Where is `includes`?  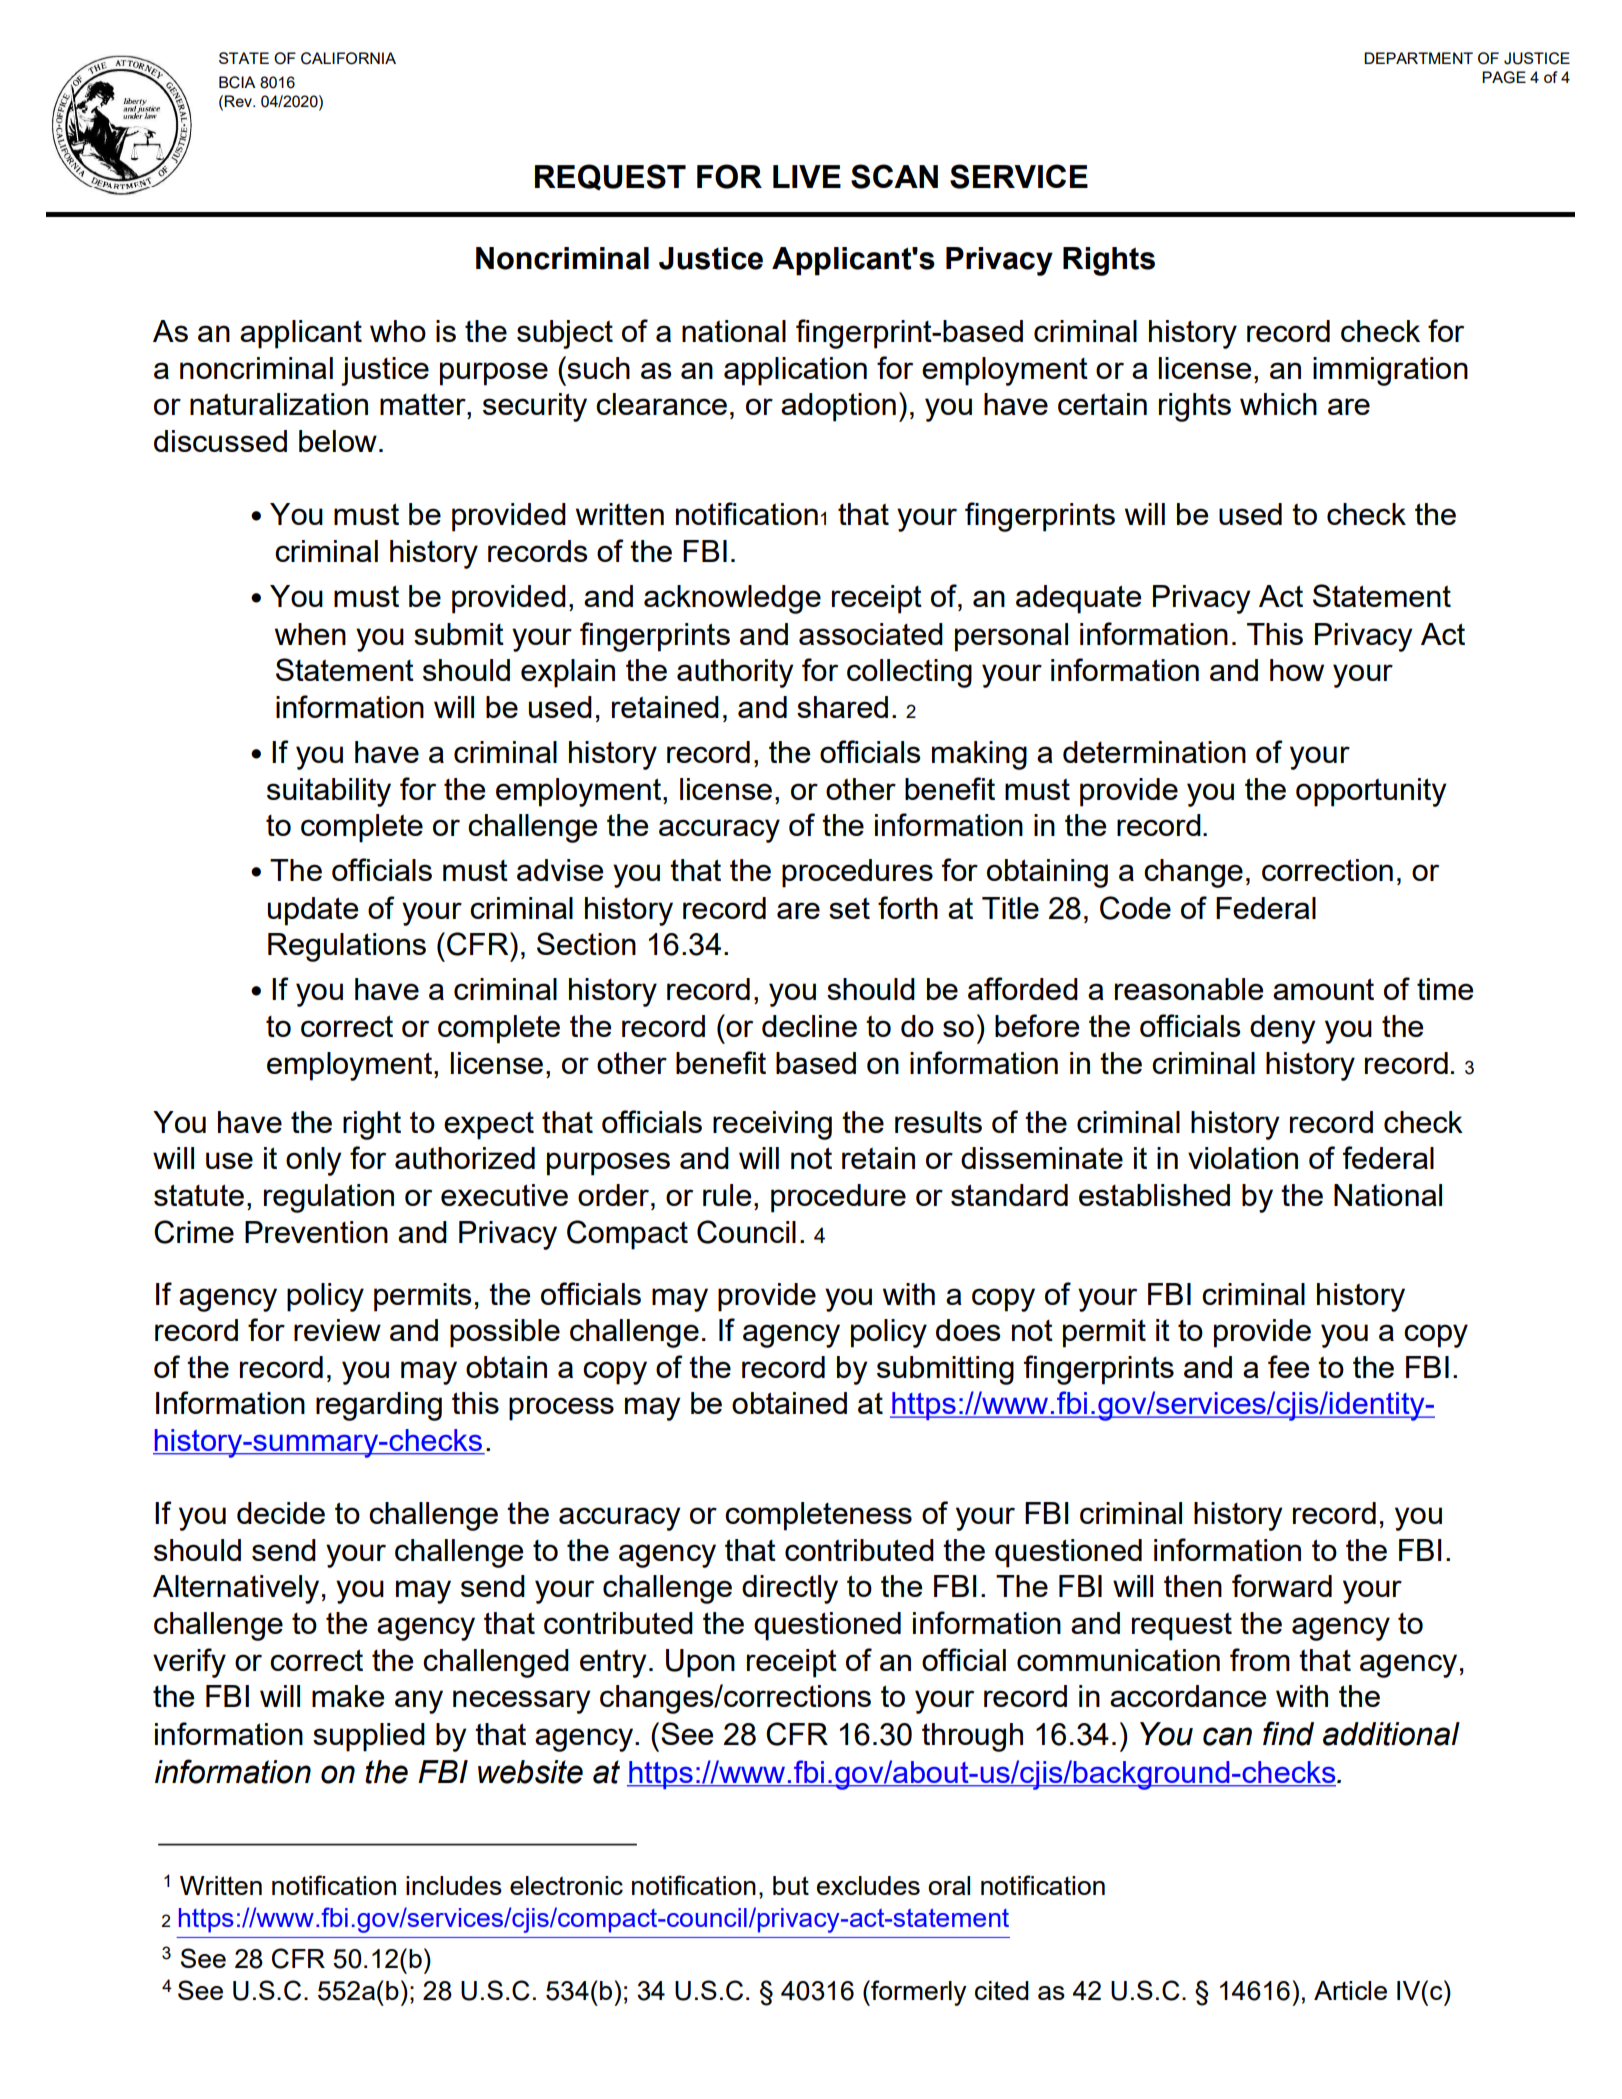
includes is located at coordinates (454, 1885).
